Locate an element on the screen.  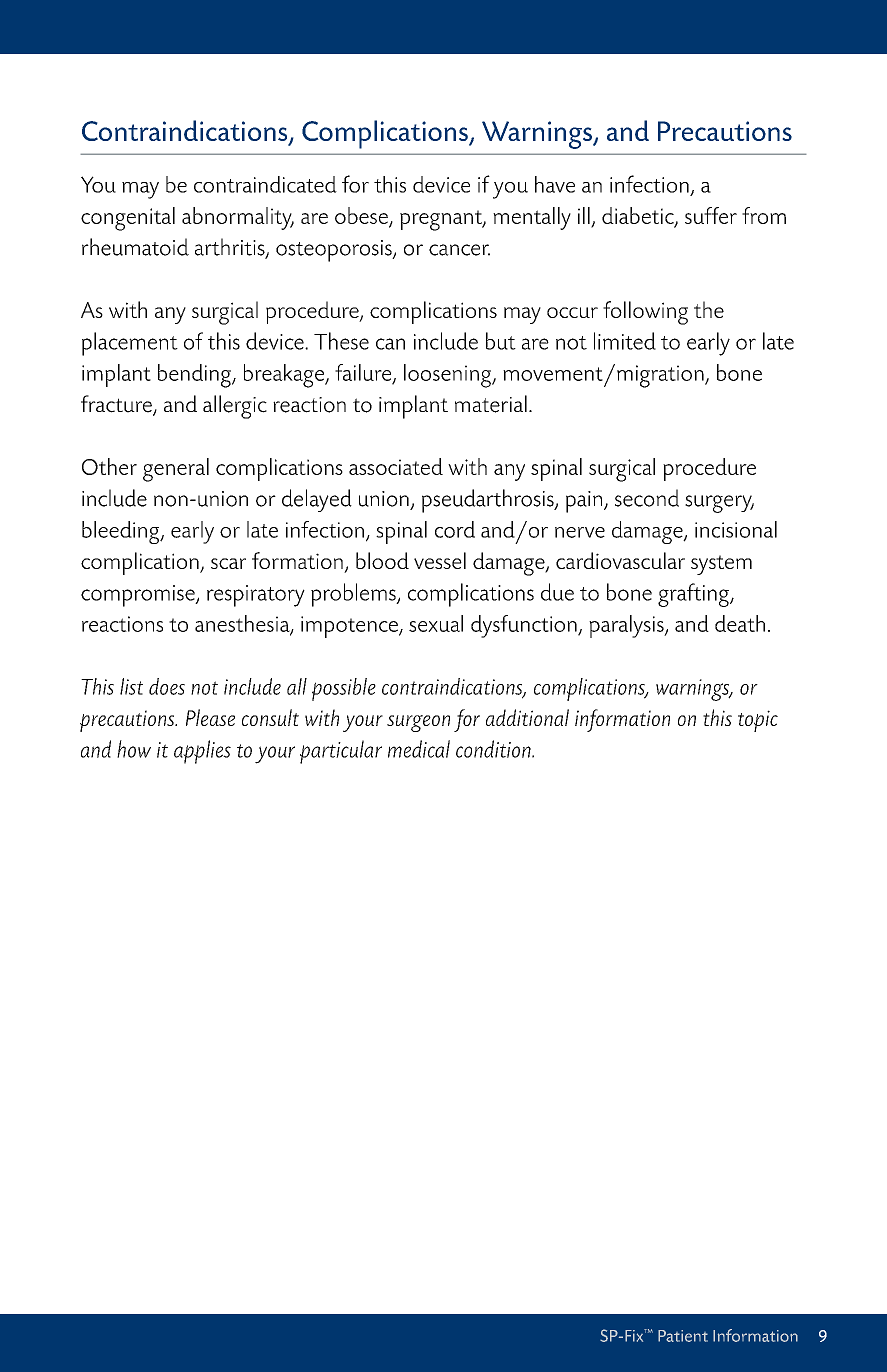
general is located at coordinates (176, 470).
